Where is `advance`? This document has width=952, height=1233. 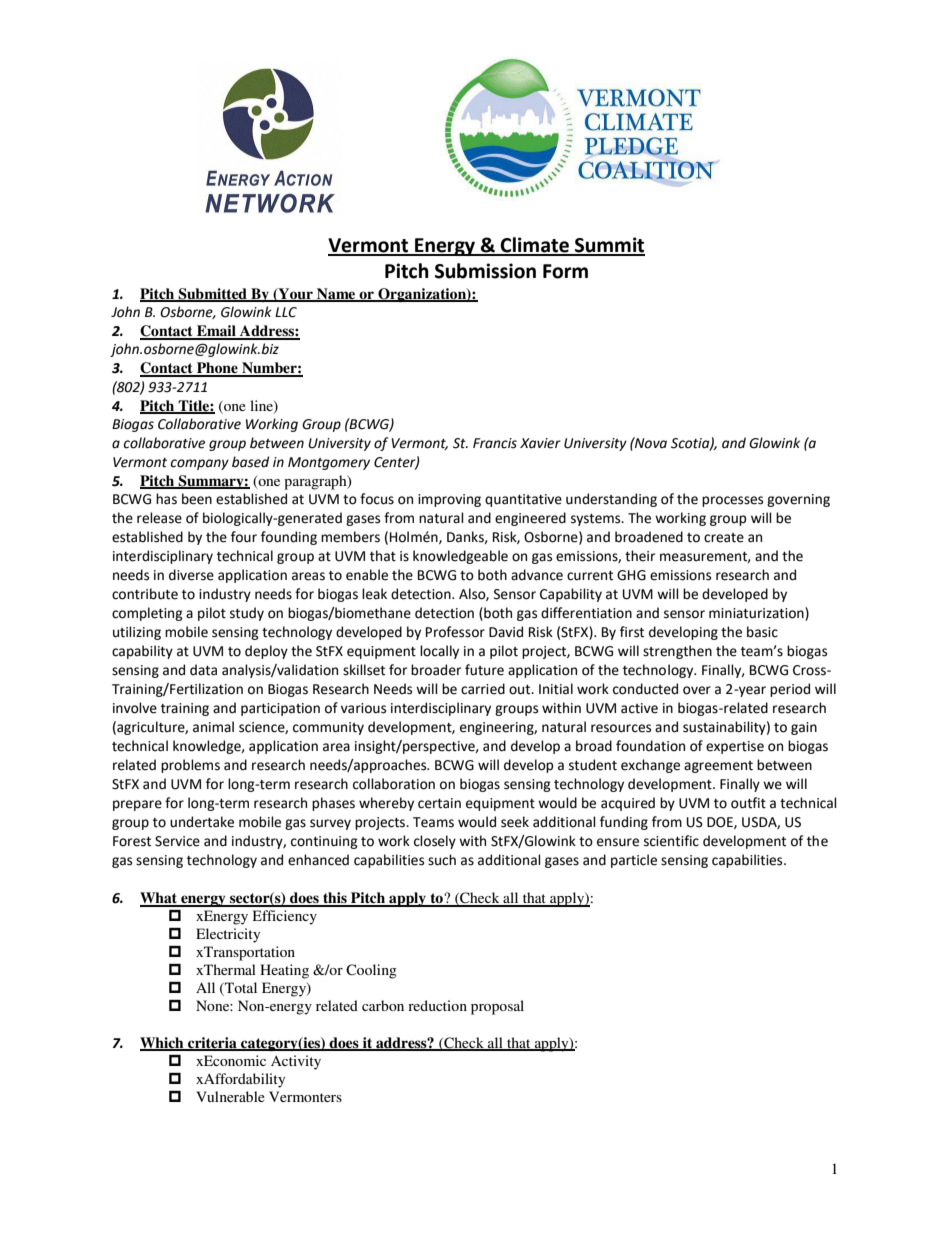
advance is located at coordinates (537, 575).
